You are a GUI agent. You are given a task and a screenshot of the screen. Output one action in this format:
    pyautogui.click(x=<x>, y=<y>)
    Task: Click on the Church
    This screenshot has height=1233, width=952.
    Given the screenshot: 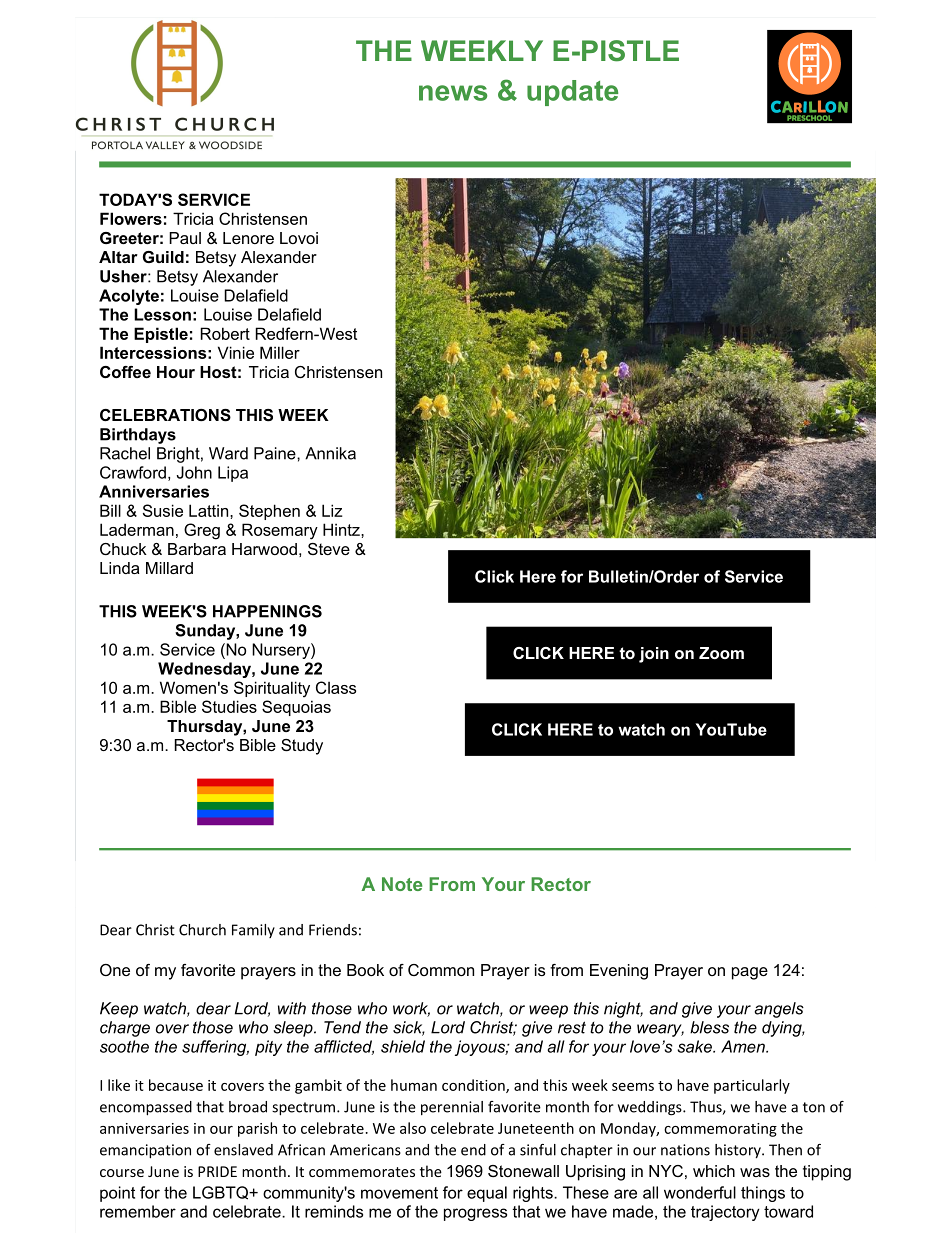 What is the action you would take?
    pyautogui.click(x=202, y=930)
